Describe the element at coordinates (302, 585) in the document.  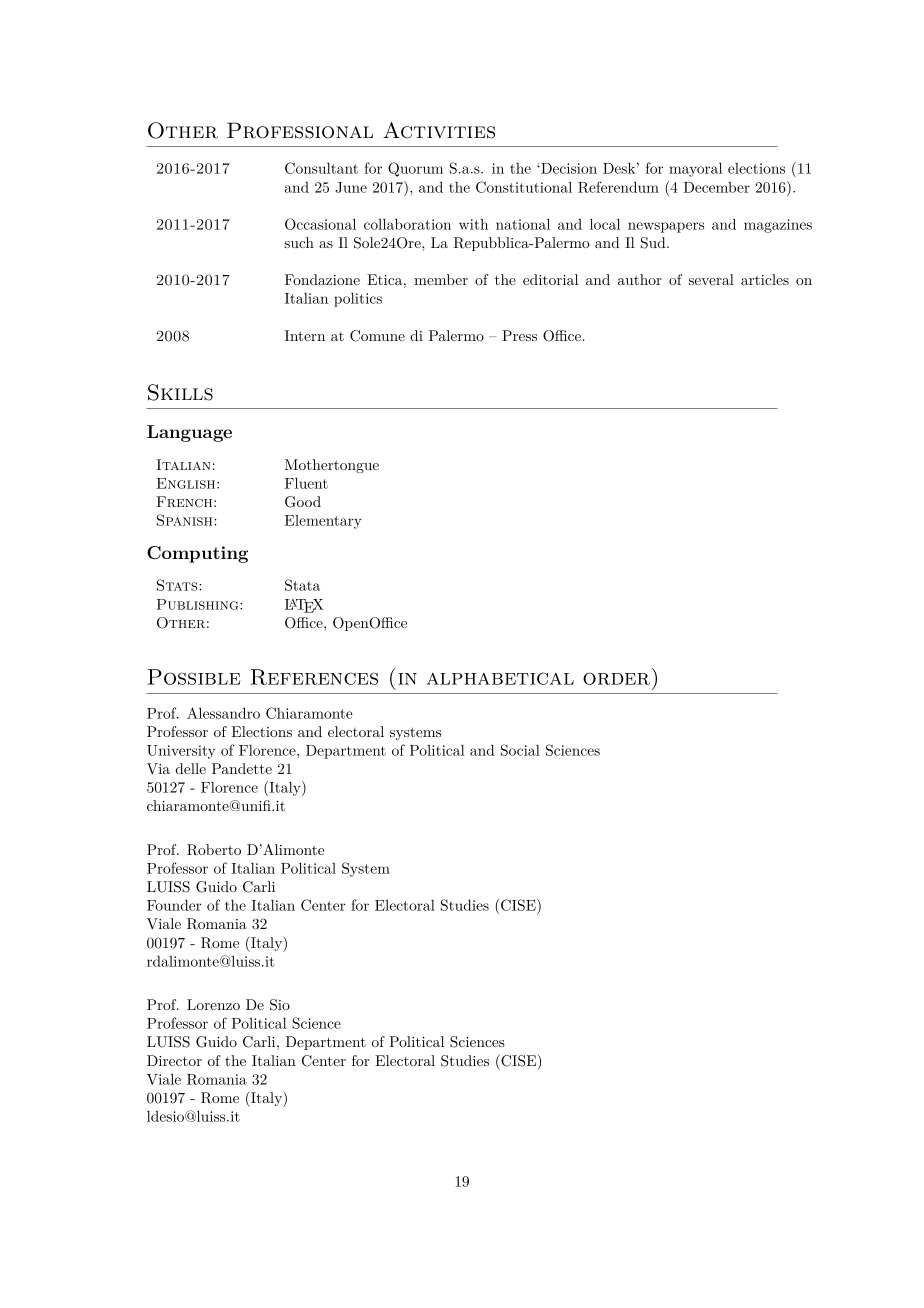
I see `Stata` at that location.
